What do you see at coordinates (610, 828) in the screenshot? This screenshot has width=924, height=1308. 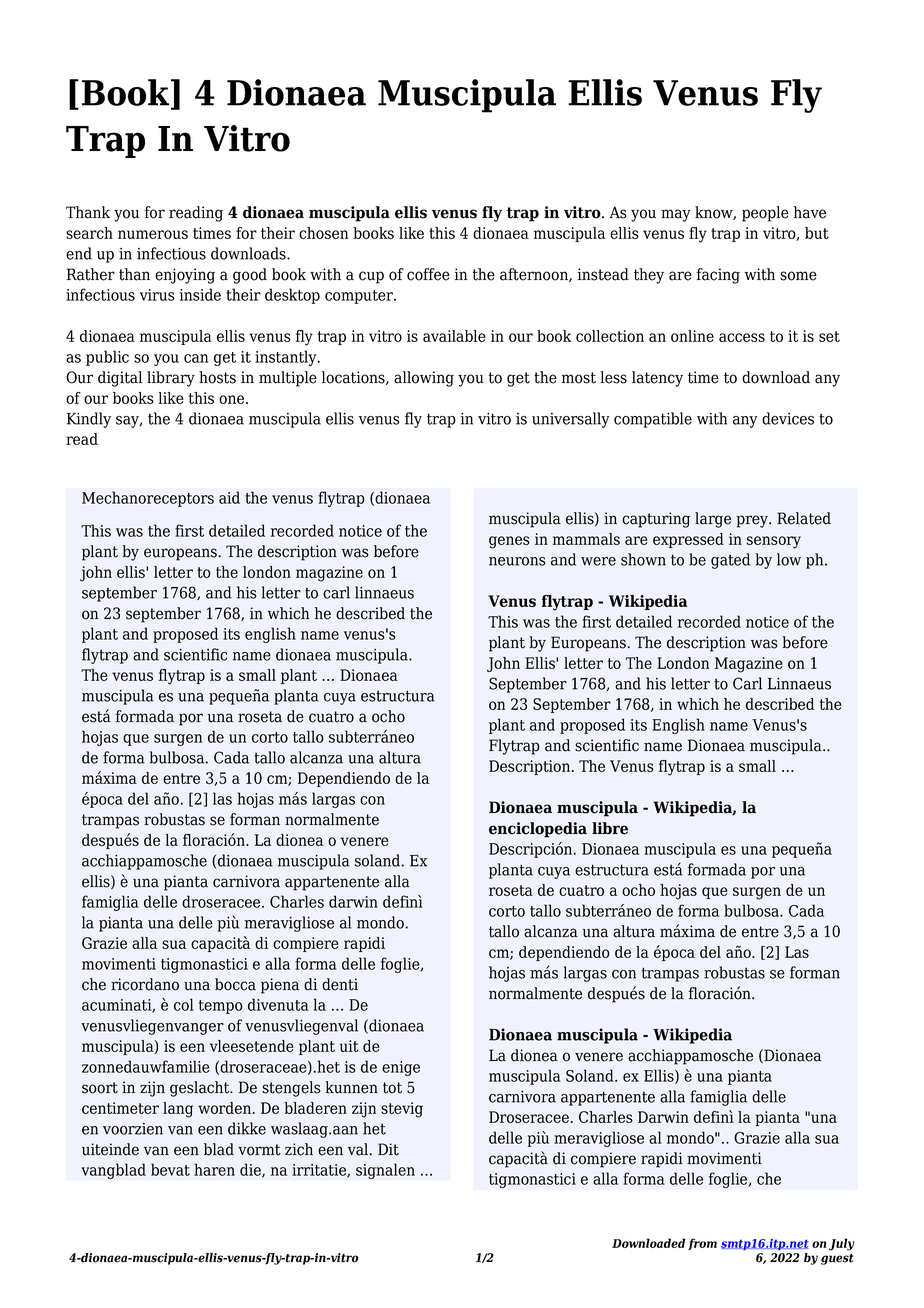 I see `libre` at bounding box center [610, 828].
